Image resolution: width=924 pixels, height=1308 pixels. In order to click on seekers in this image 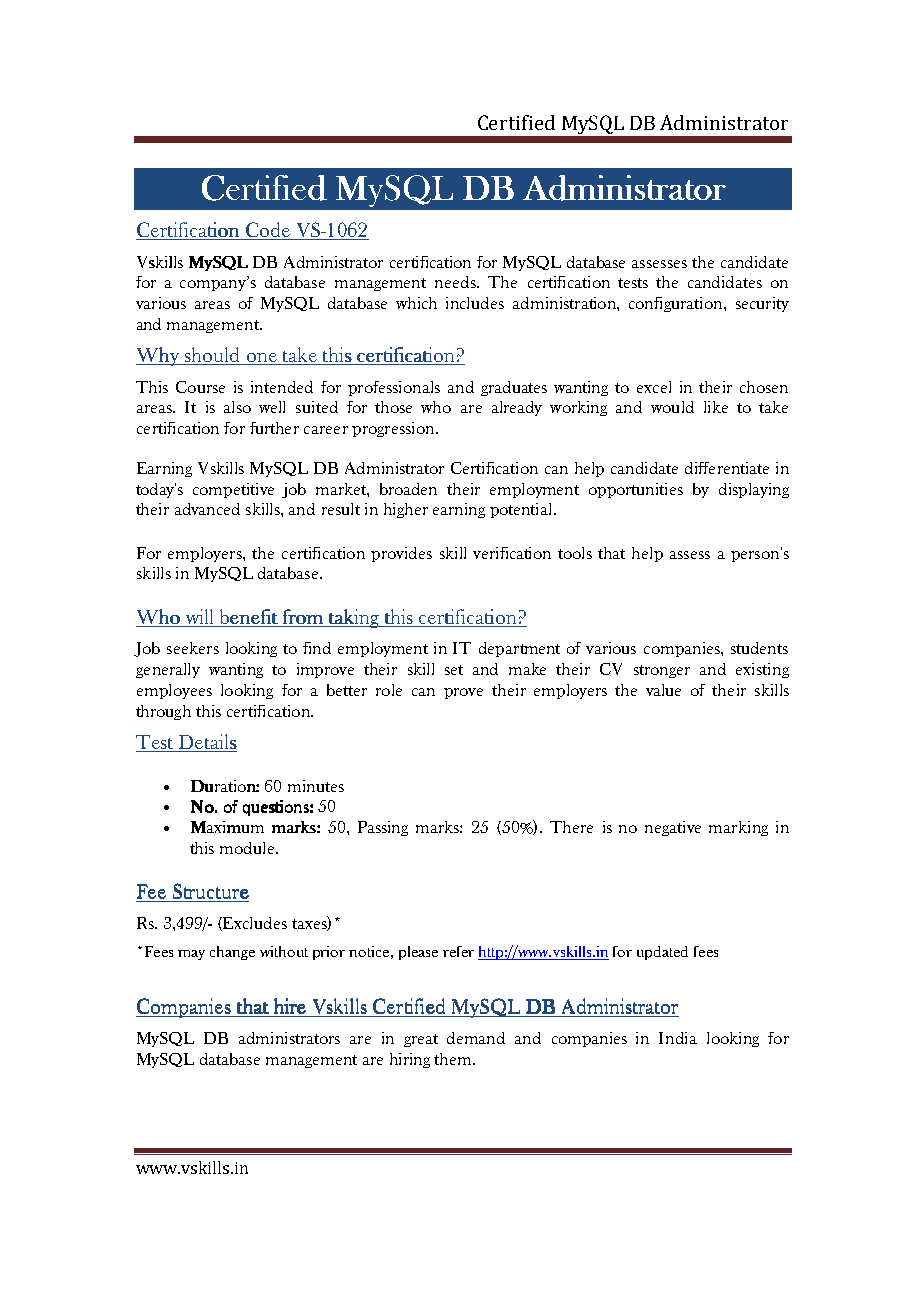, I will do `click(193, 648)`.
